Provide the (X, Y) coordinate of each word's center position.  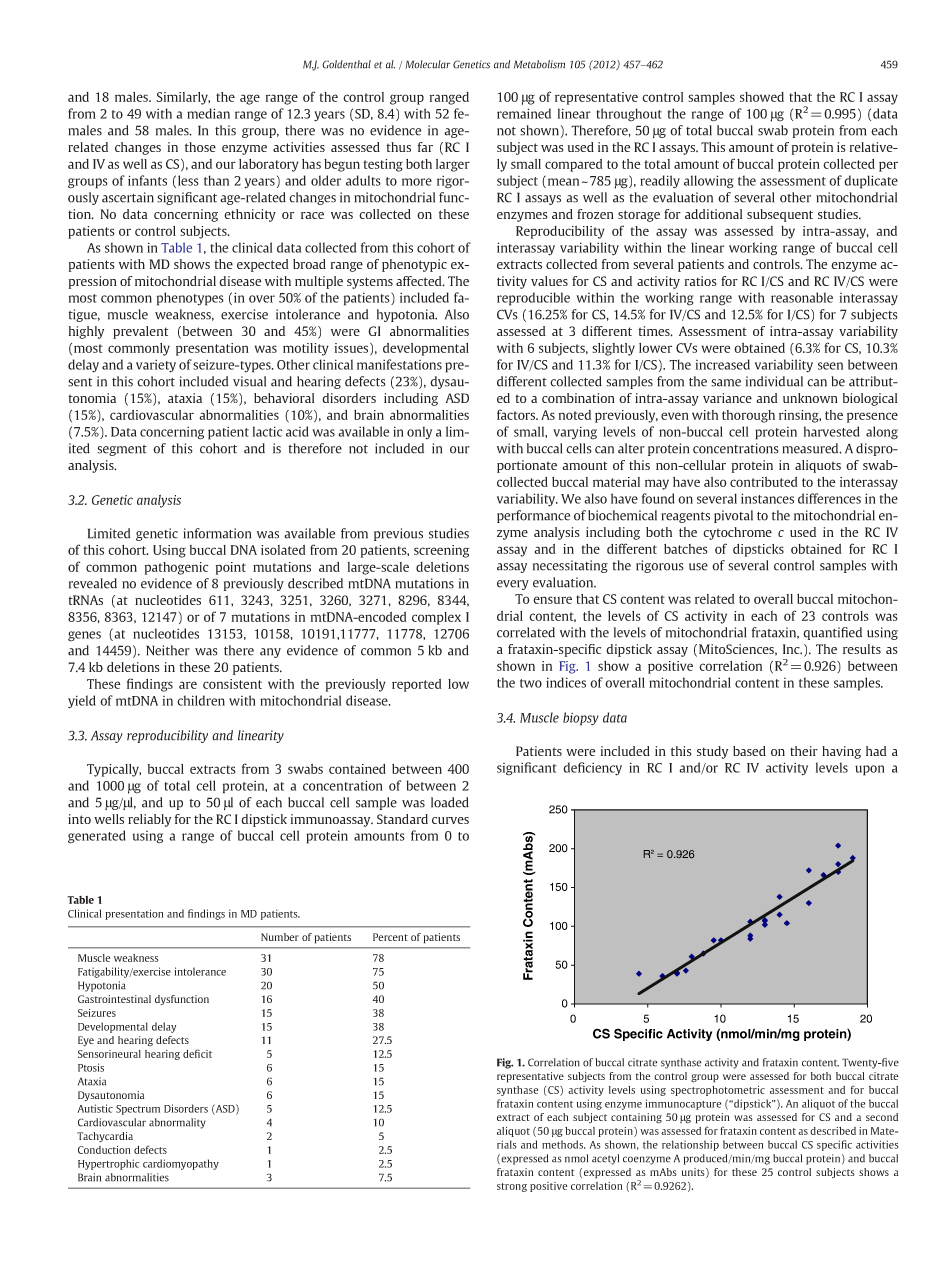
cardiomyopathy (181, 1164)
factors (517, 414)
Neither (168, 650)
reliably (149, 820)
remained (524, 113)
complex (436, 618)
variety (156, 366)
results (862, 649)
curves (450, 820)
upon (870, 770)
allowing (709, 182)
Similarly (183, 98)
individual (774, 381)
